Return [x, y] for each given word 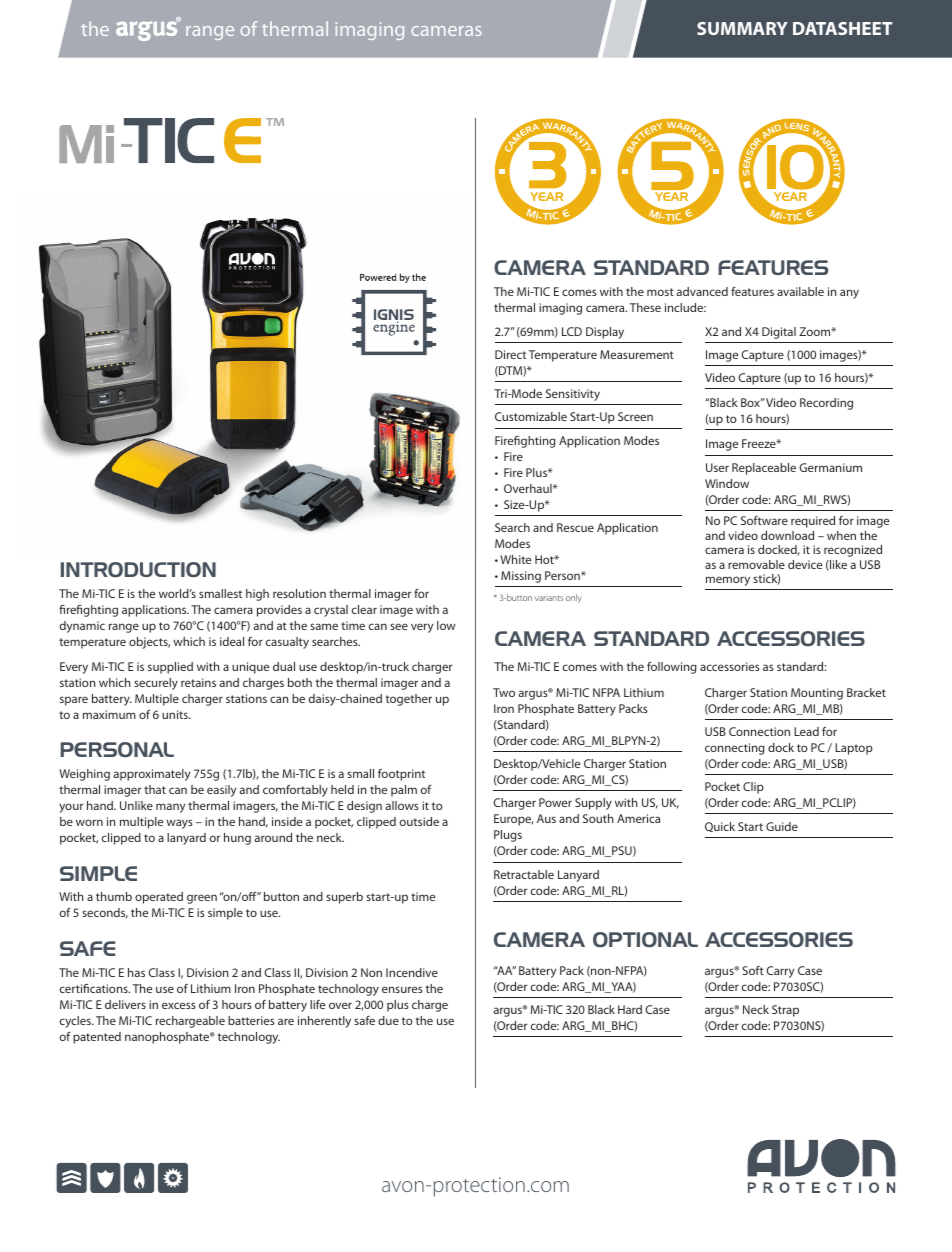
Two [504, 692]
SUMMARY [742, 28]
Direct [510, 354]
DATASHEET [842, 28]
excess [179, 1005]
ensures [402, 989]
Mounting [817, 694]
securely [156, 684]
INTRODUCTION [138, 570]
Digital [779, 333]
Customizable [531, 416]
